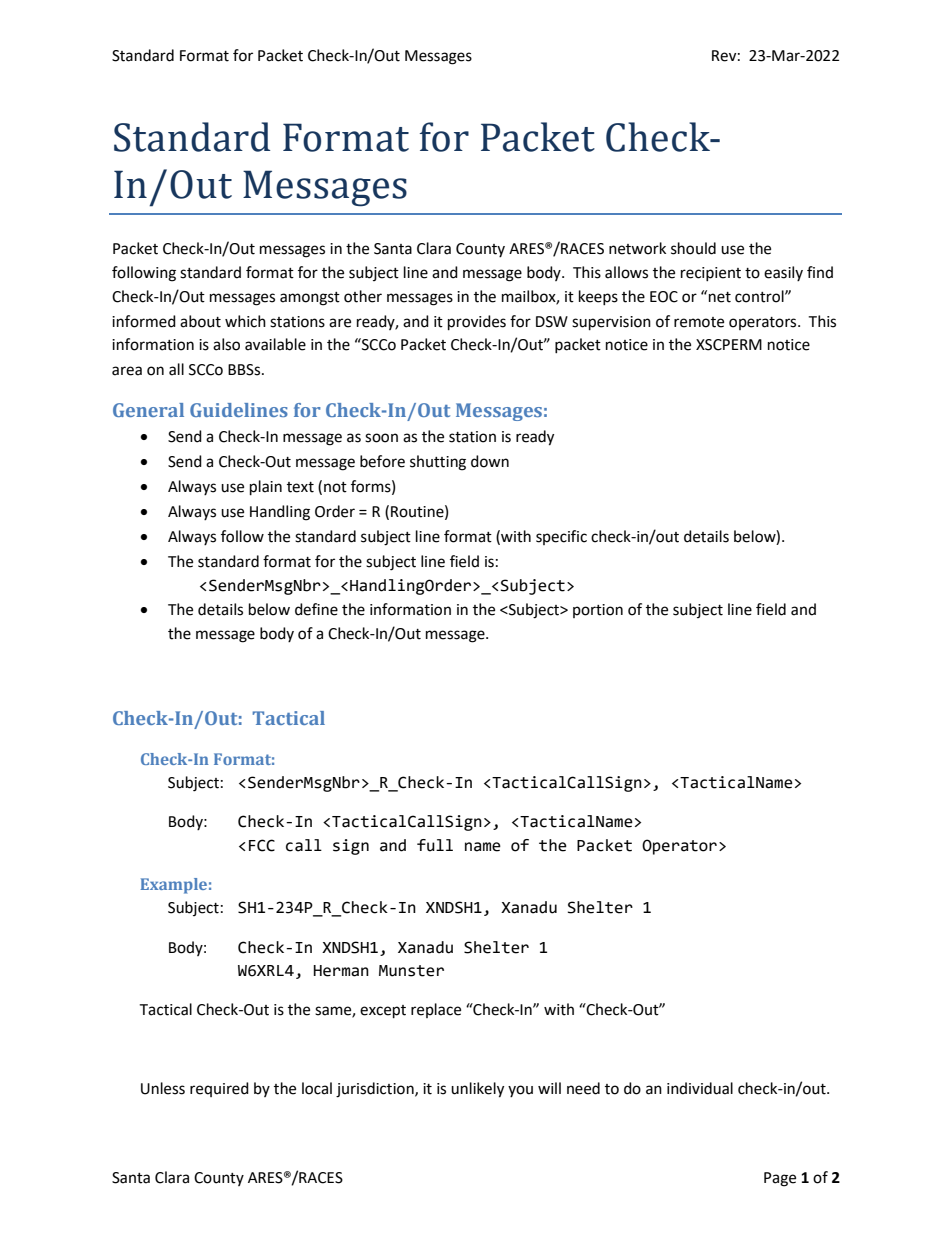 The image size is (952, 1233). What do you see at coordinates (598, 611) in the document?
I see `portion` at bounding box center [598, 611].
